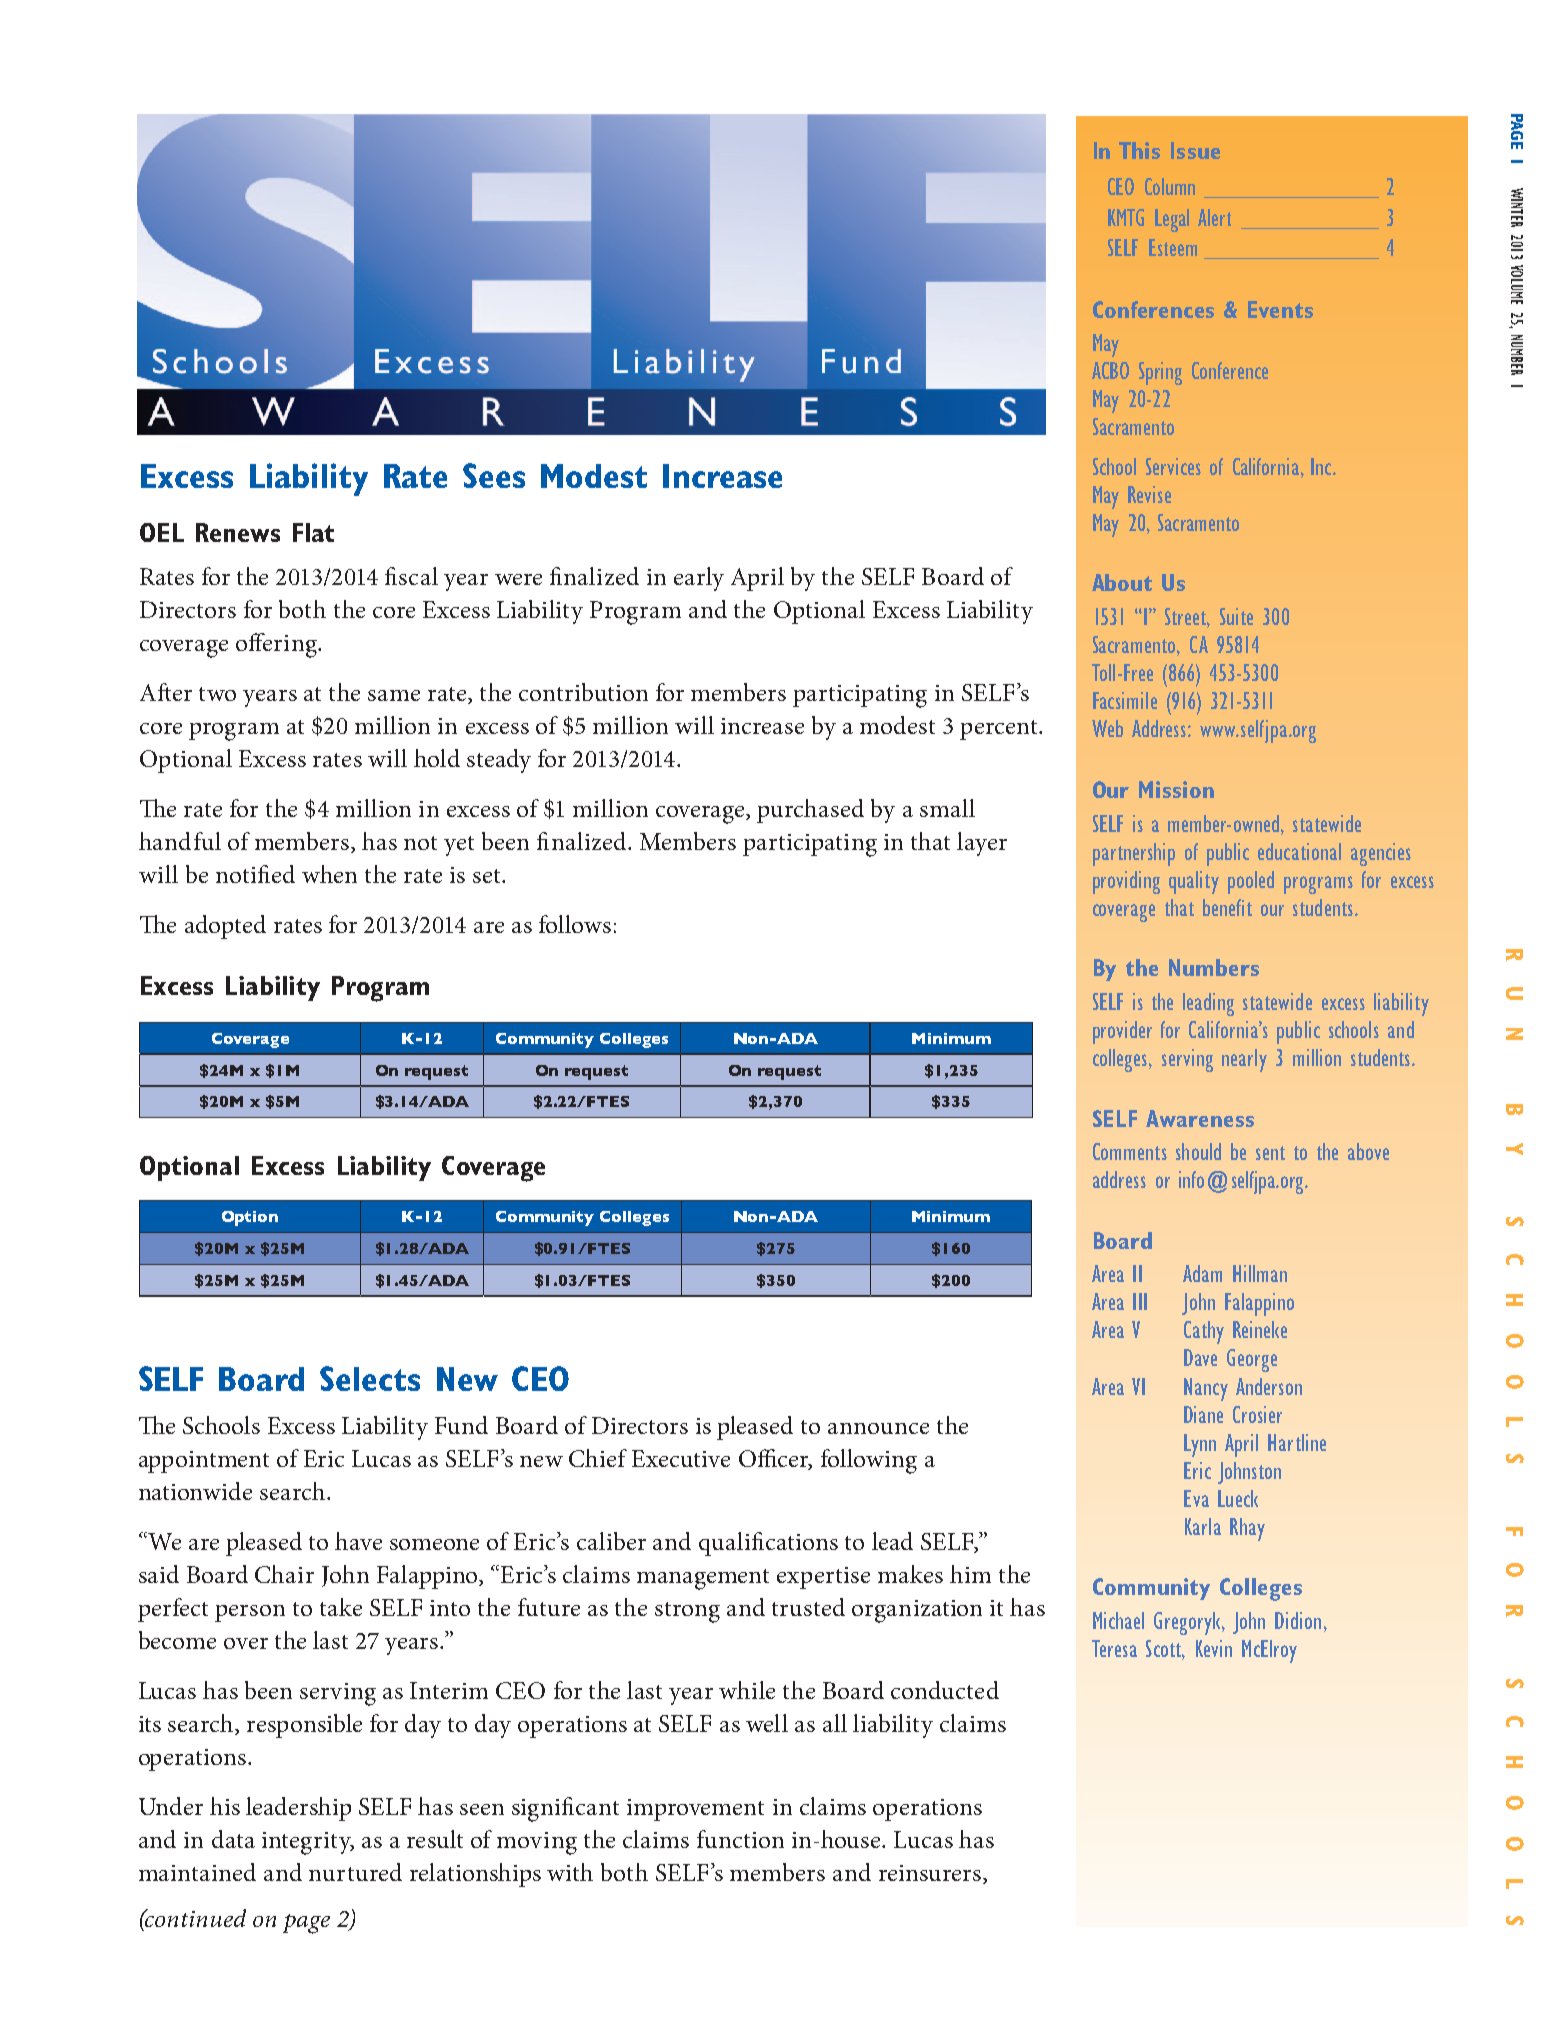 The image size is (1559, 2018). What do you see at coordinates (355, 1872) in the image?
I see `nurtured` at bounding box center [355, 1872].
